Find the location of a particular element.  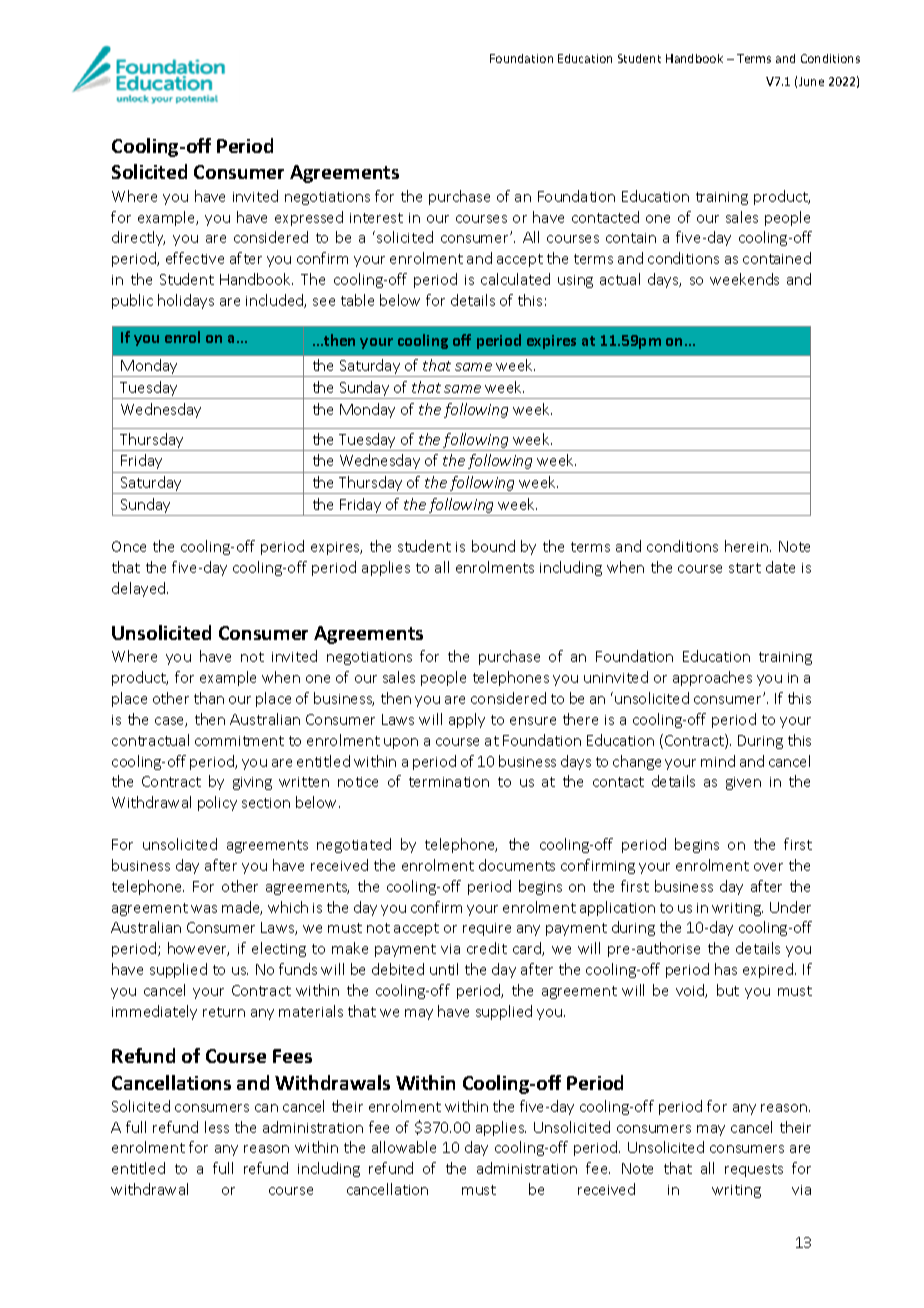

bound is located at coordinates (493, 546).
